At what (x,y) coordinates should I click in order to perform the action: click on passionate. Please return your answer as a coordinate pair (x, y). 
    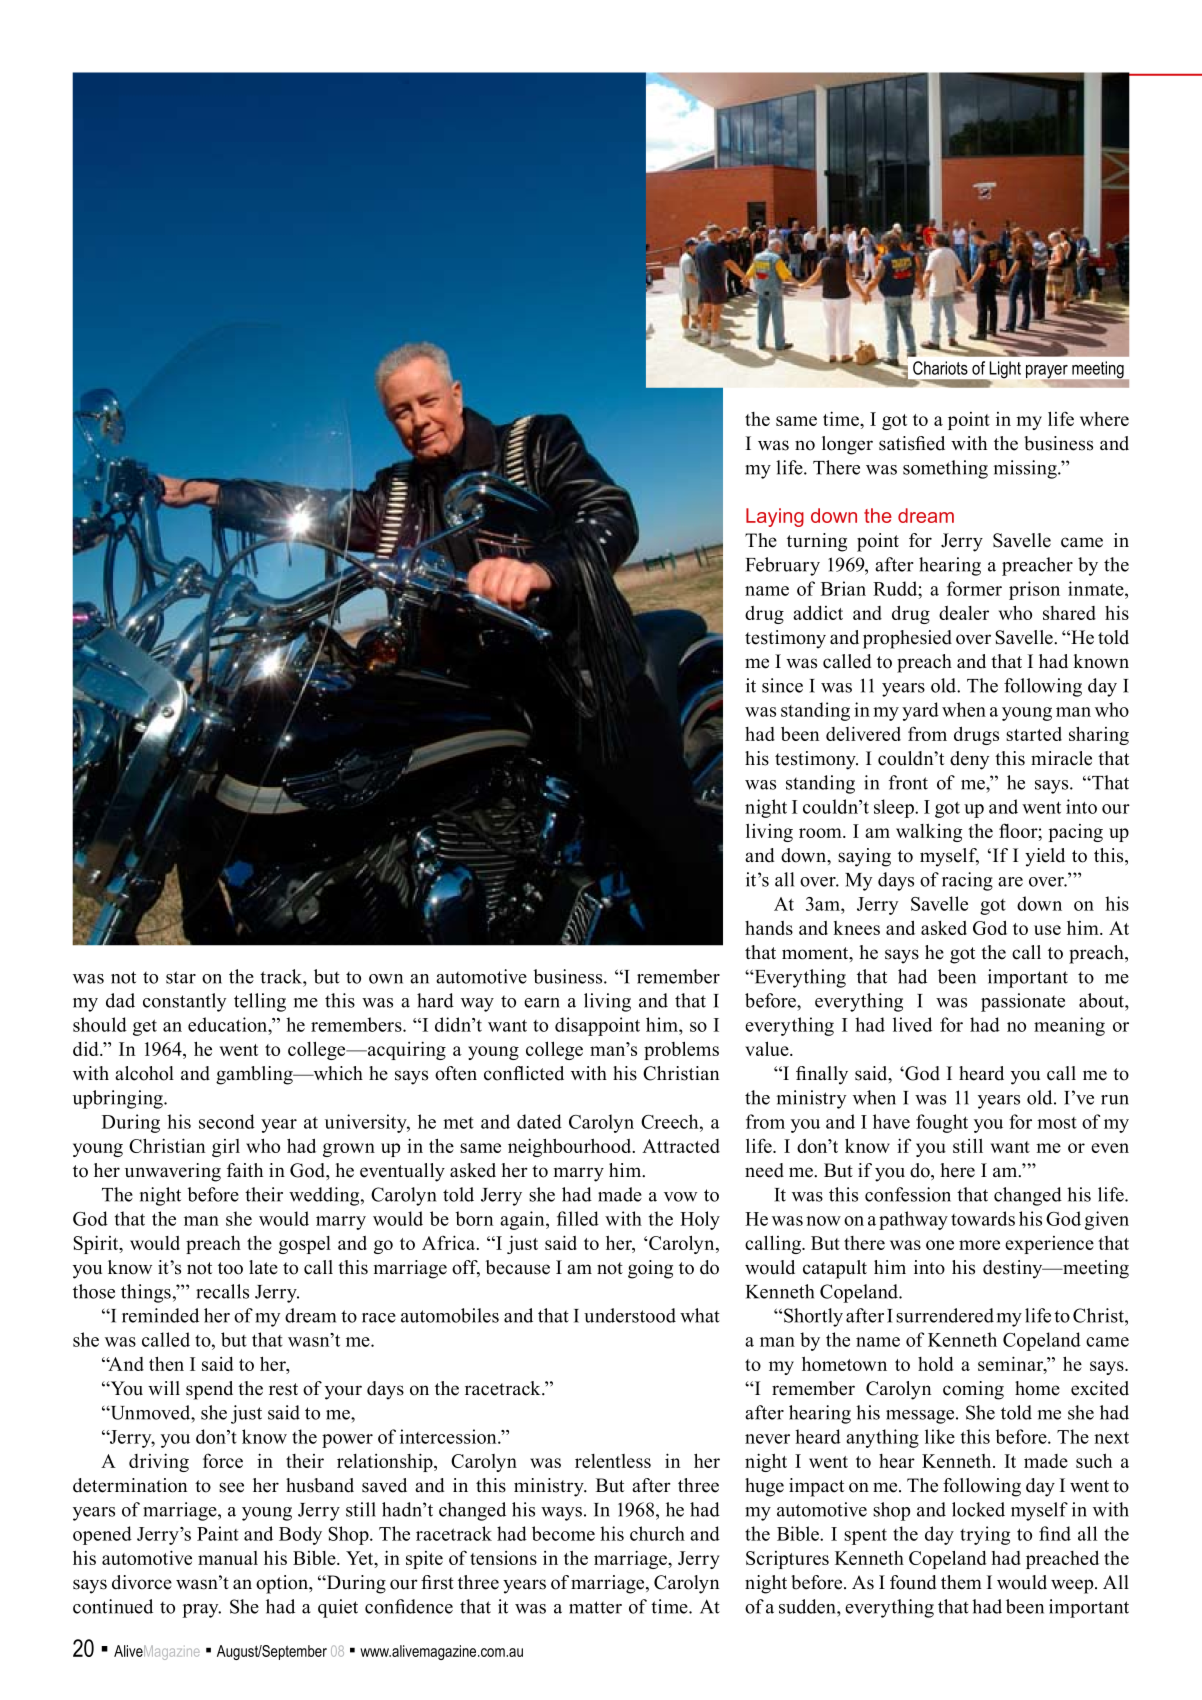
    Looking at the image, I should click on (1023, 1002).
